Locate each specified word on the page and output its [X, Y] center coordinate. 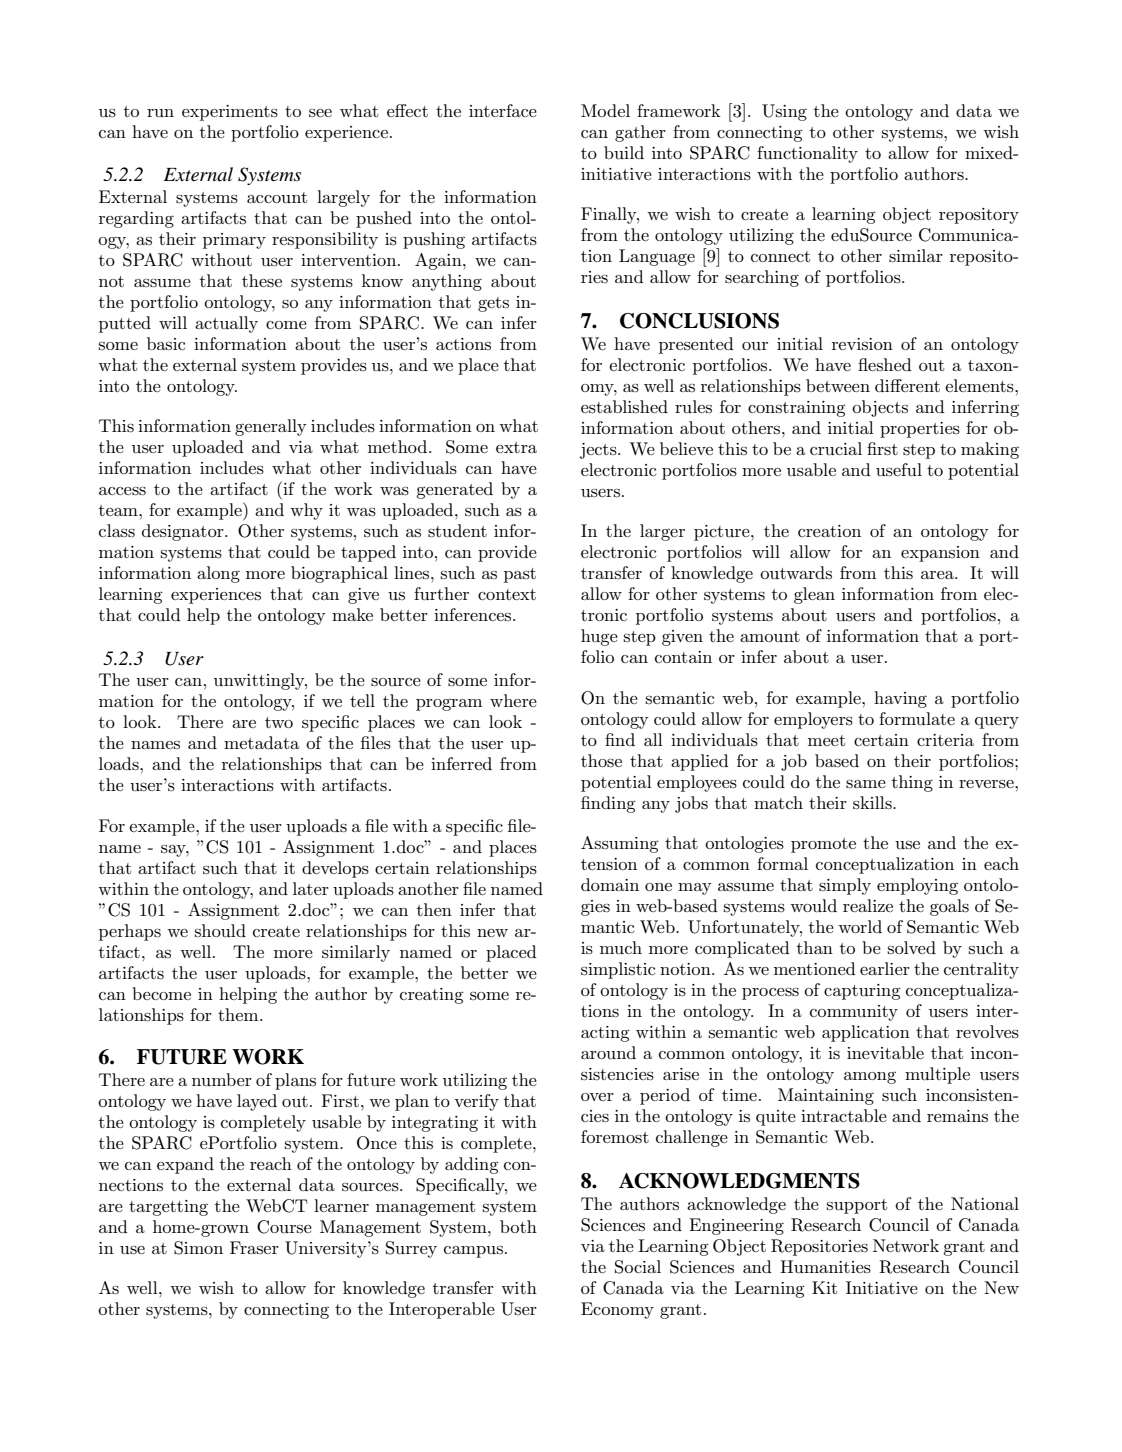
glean [814, 595]
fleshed [885, 364]
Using [784, 112]
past [520, 575]
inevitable [885, 1052]
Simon [198, 1248]
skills [873, 803]
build [624, 153]
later [311, 888]
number [222, 1080]
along [218, 574]
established [624, 407]
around [608, 1053]
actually [226, 324]
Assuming [620, 844]
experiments [230, 113]
